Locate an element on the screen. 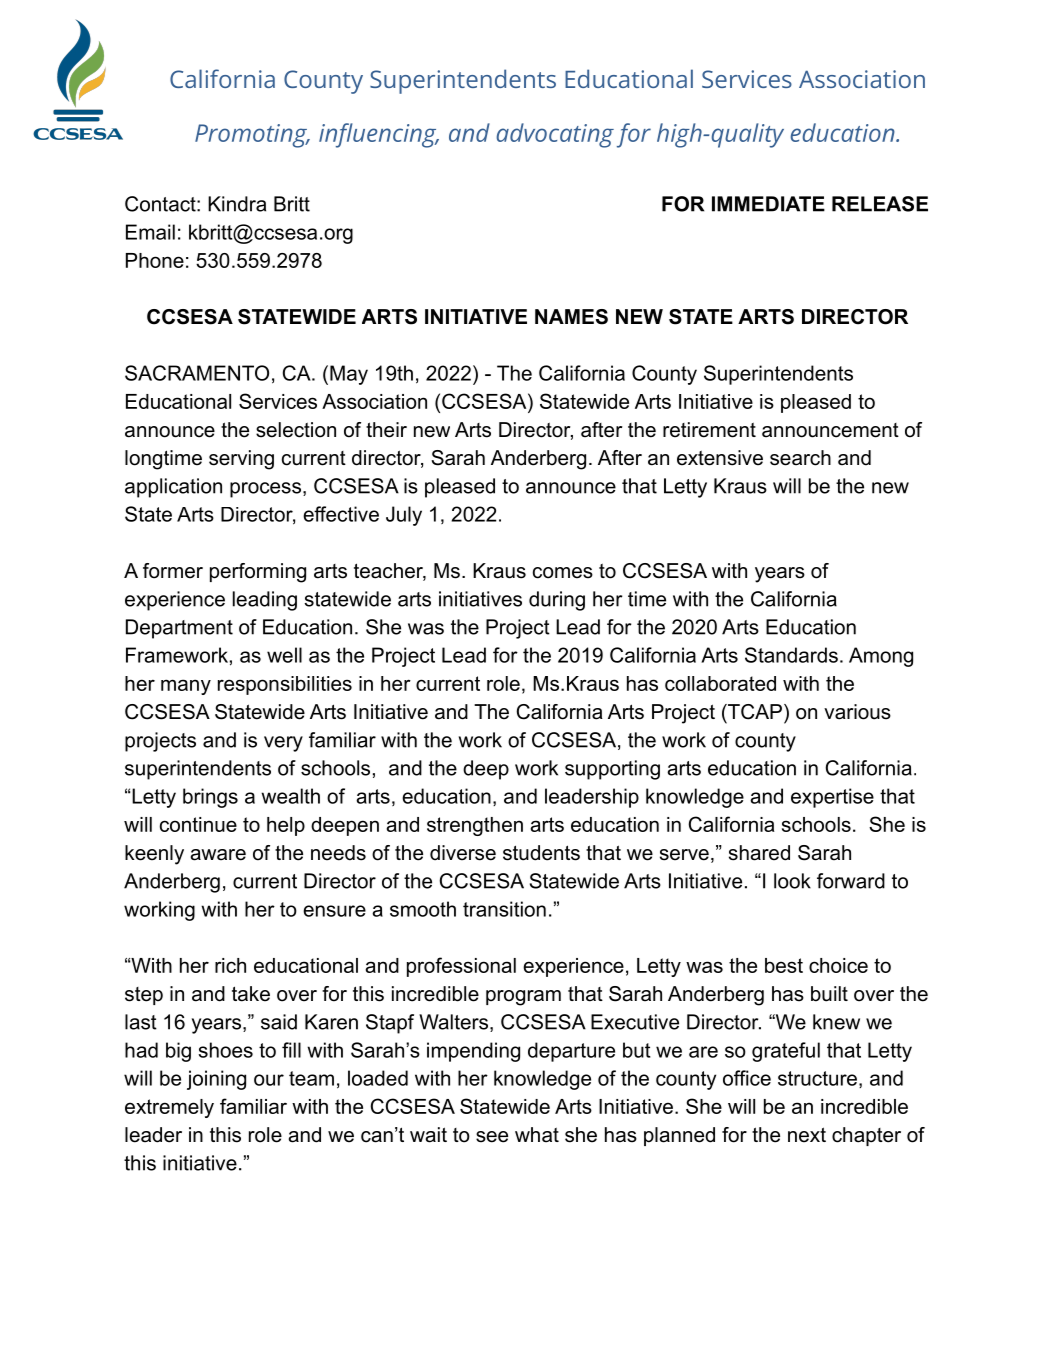 The image size is (1057, 1368). advocating is located at coordinates (555, 135).
